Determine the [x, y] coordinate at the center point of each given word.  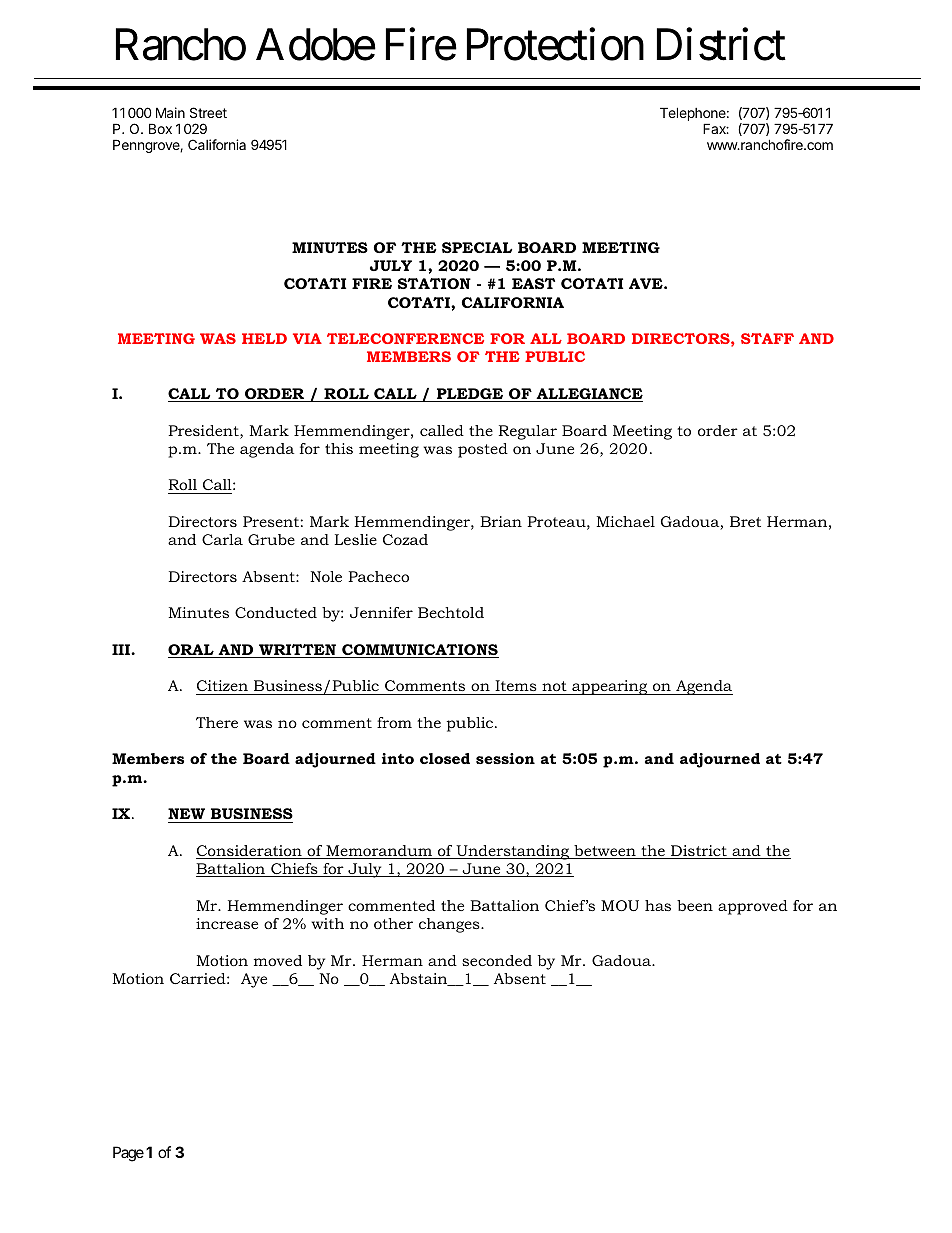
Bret [745, 521]
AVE [647, 283]
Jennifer [381, 612]
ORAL [192, 651]
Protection [555, 44]
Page [128, 1154]
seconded [497, 960]
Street [208, 112]
